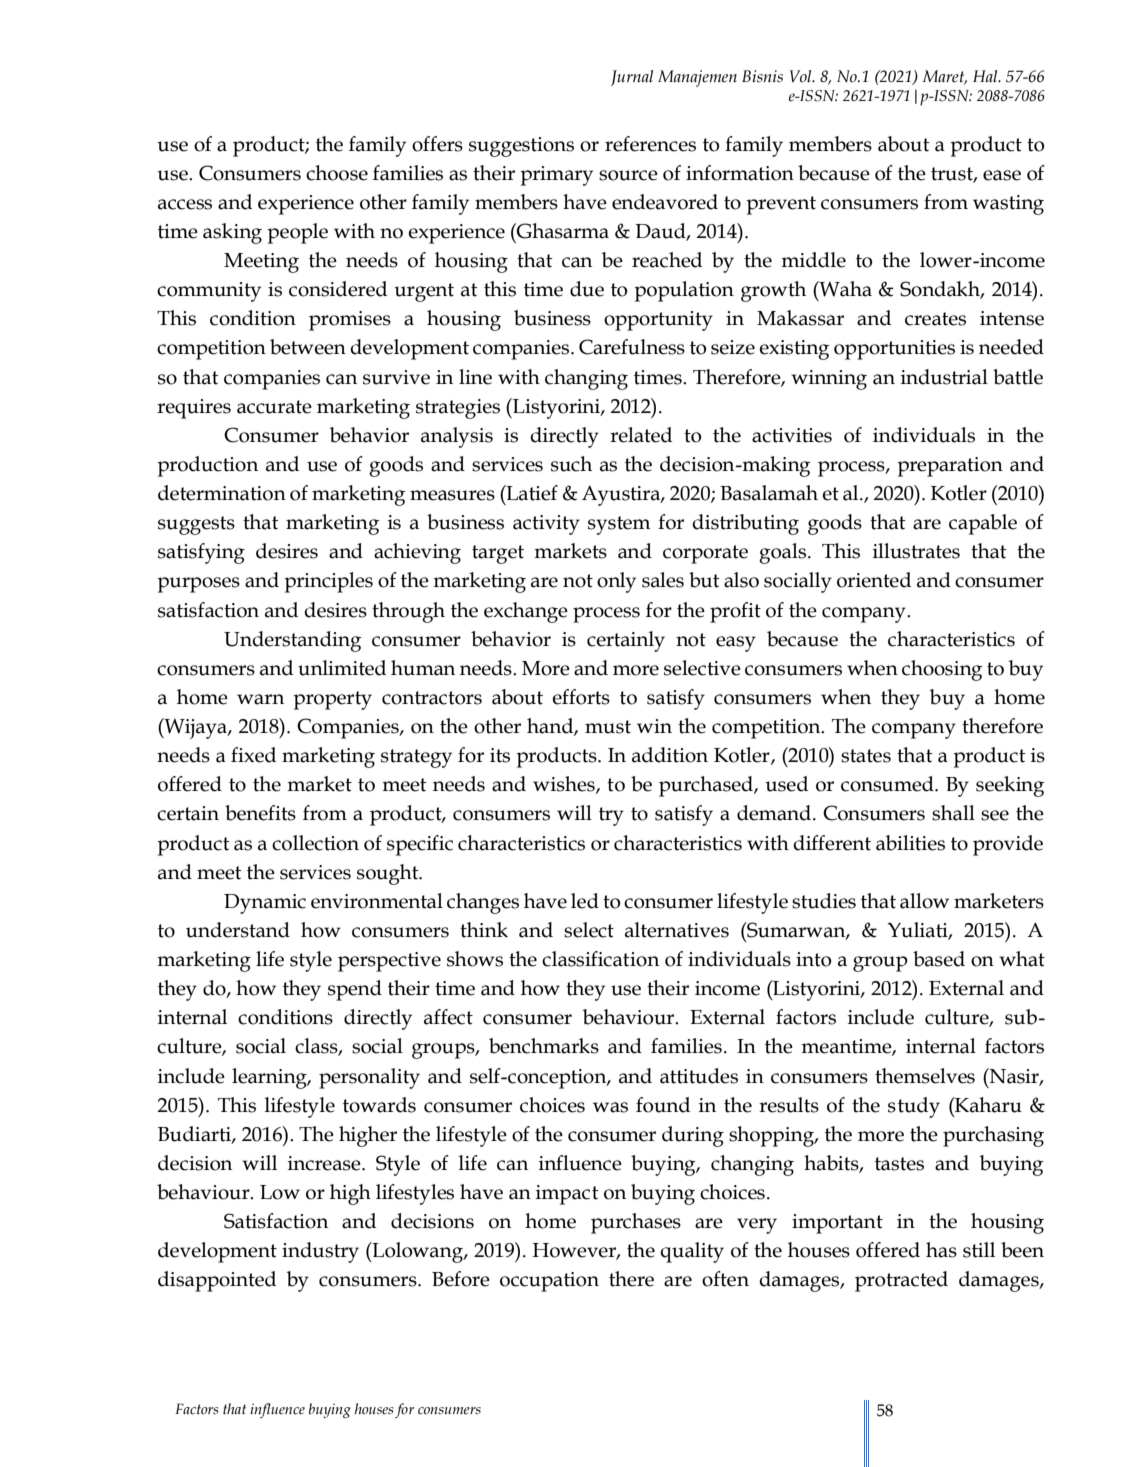 This page has height=1467, width=1134. What do you see at coordinates (337, 173) in the page?
I see `choose` at bounding box center [337, 173].
